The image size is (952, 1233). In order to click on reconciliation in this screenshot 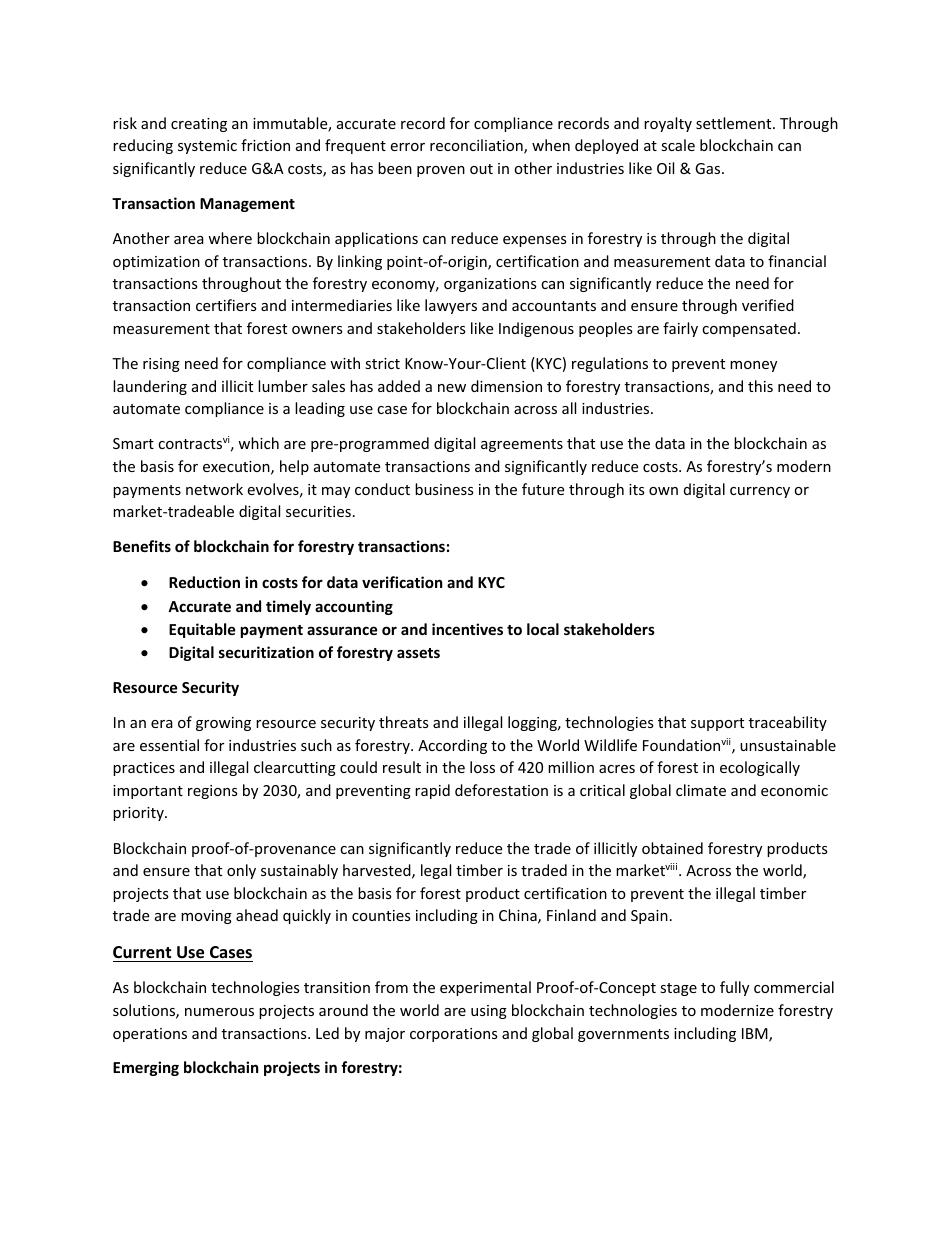, I will do `click(477, 146)`.
